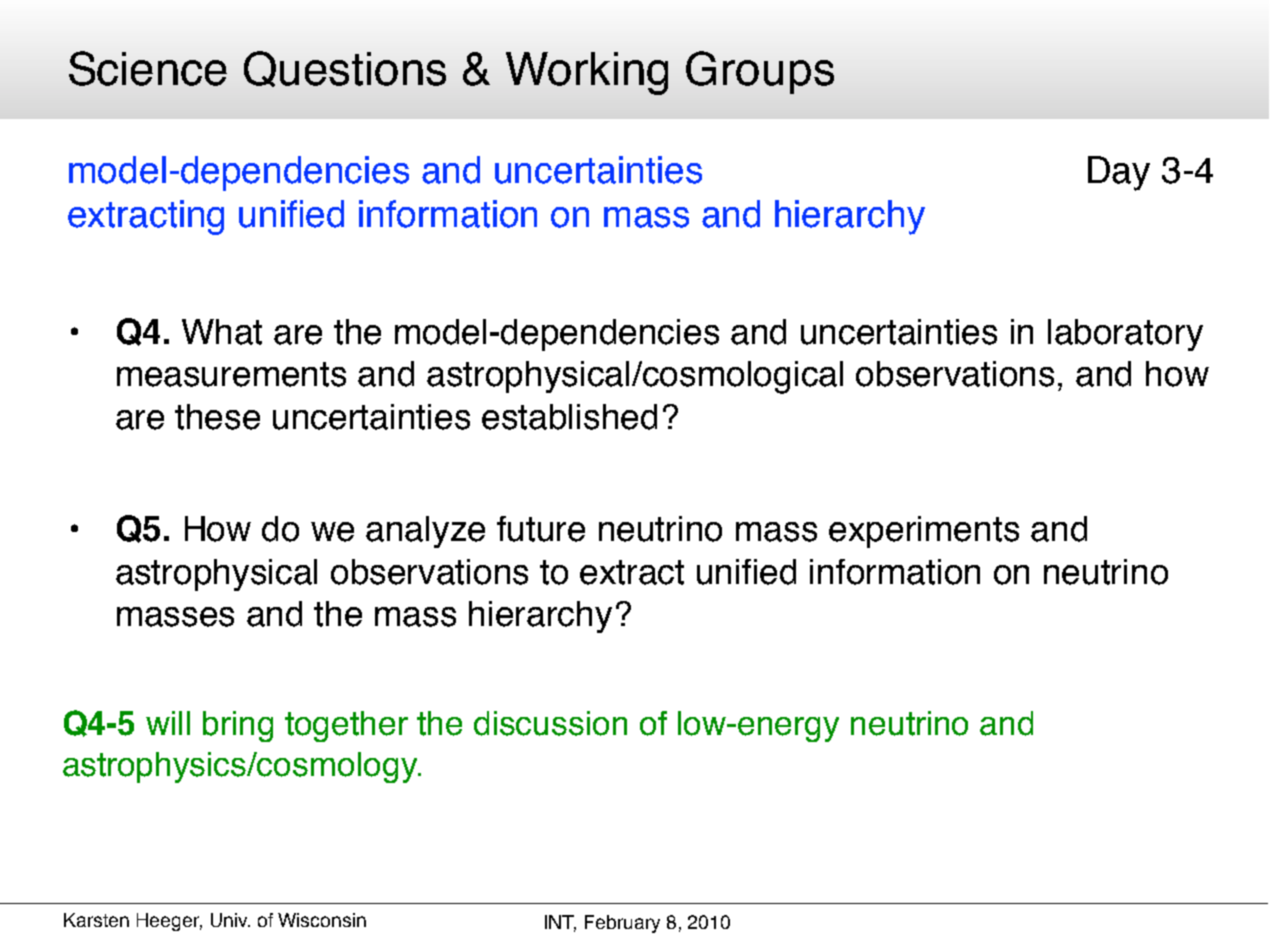 The height and width of the screenshot is (952, 1270). Describe the element at coordinates (569, 417) in the screenshot. I see `established` at that location.
